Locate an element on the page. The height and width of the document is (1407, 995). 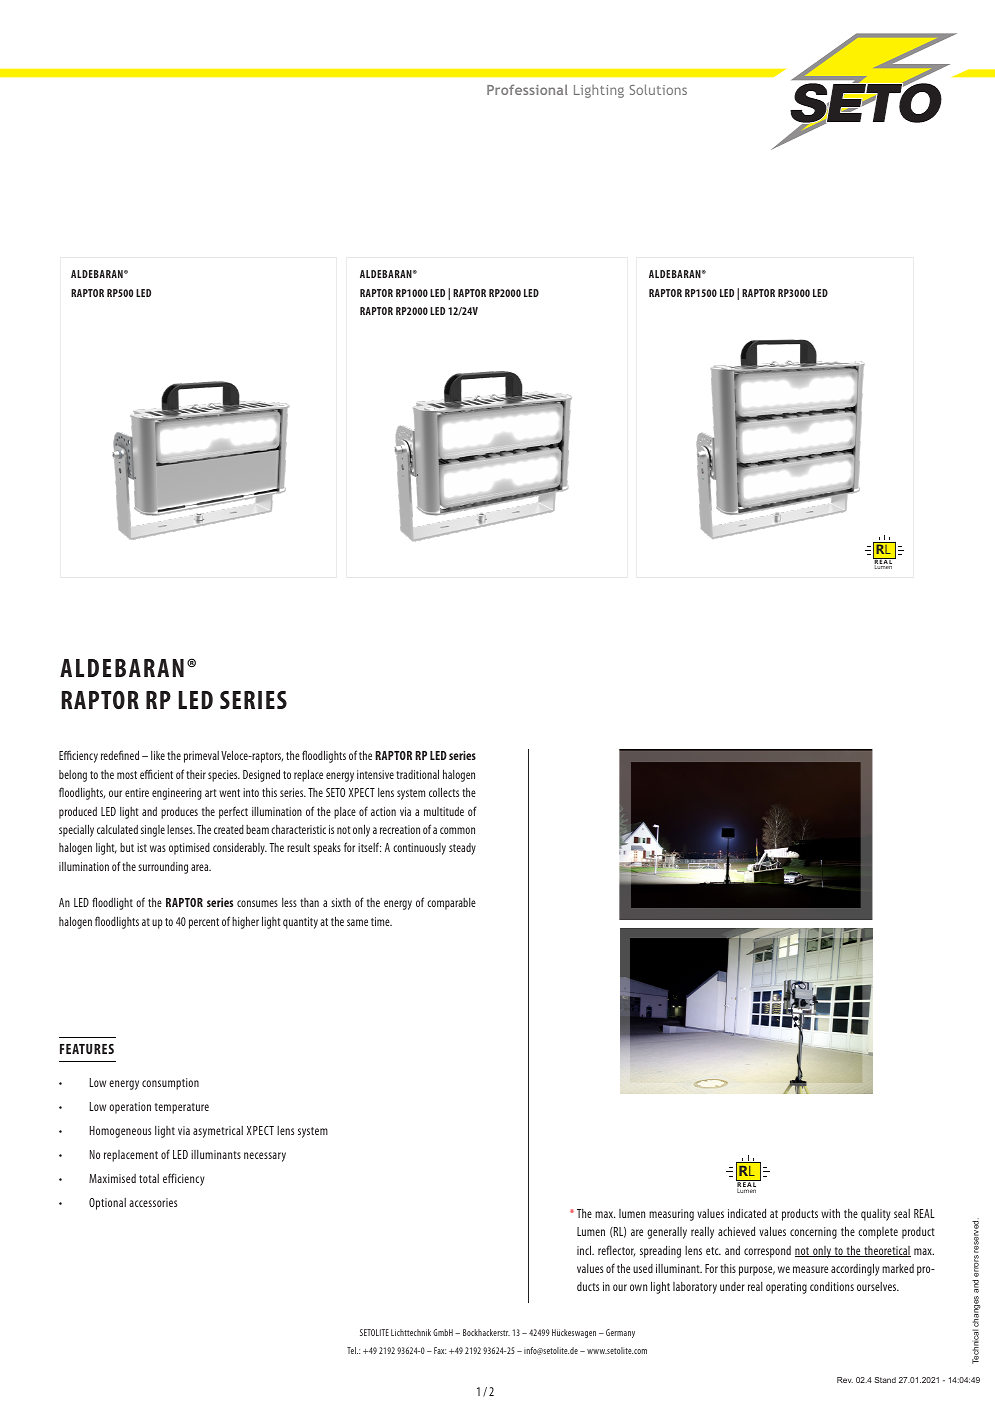
Solutions is located at coordinates (658, 89).
